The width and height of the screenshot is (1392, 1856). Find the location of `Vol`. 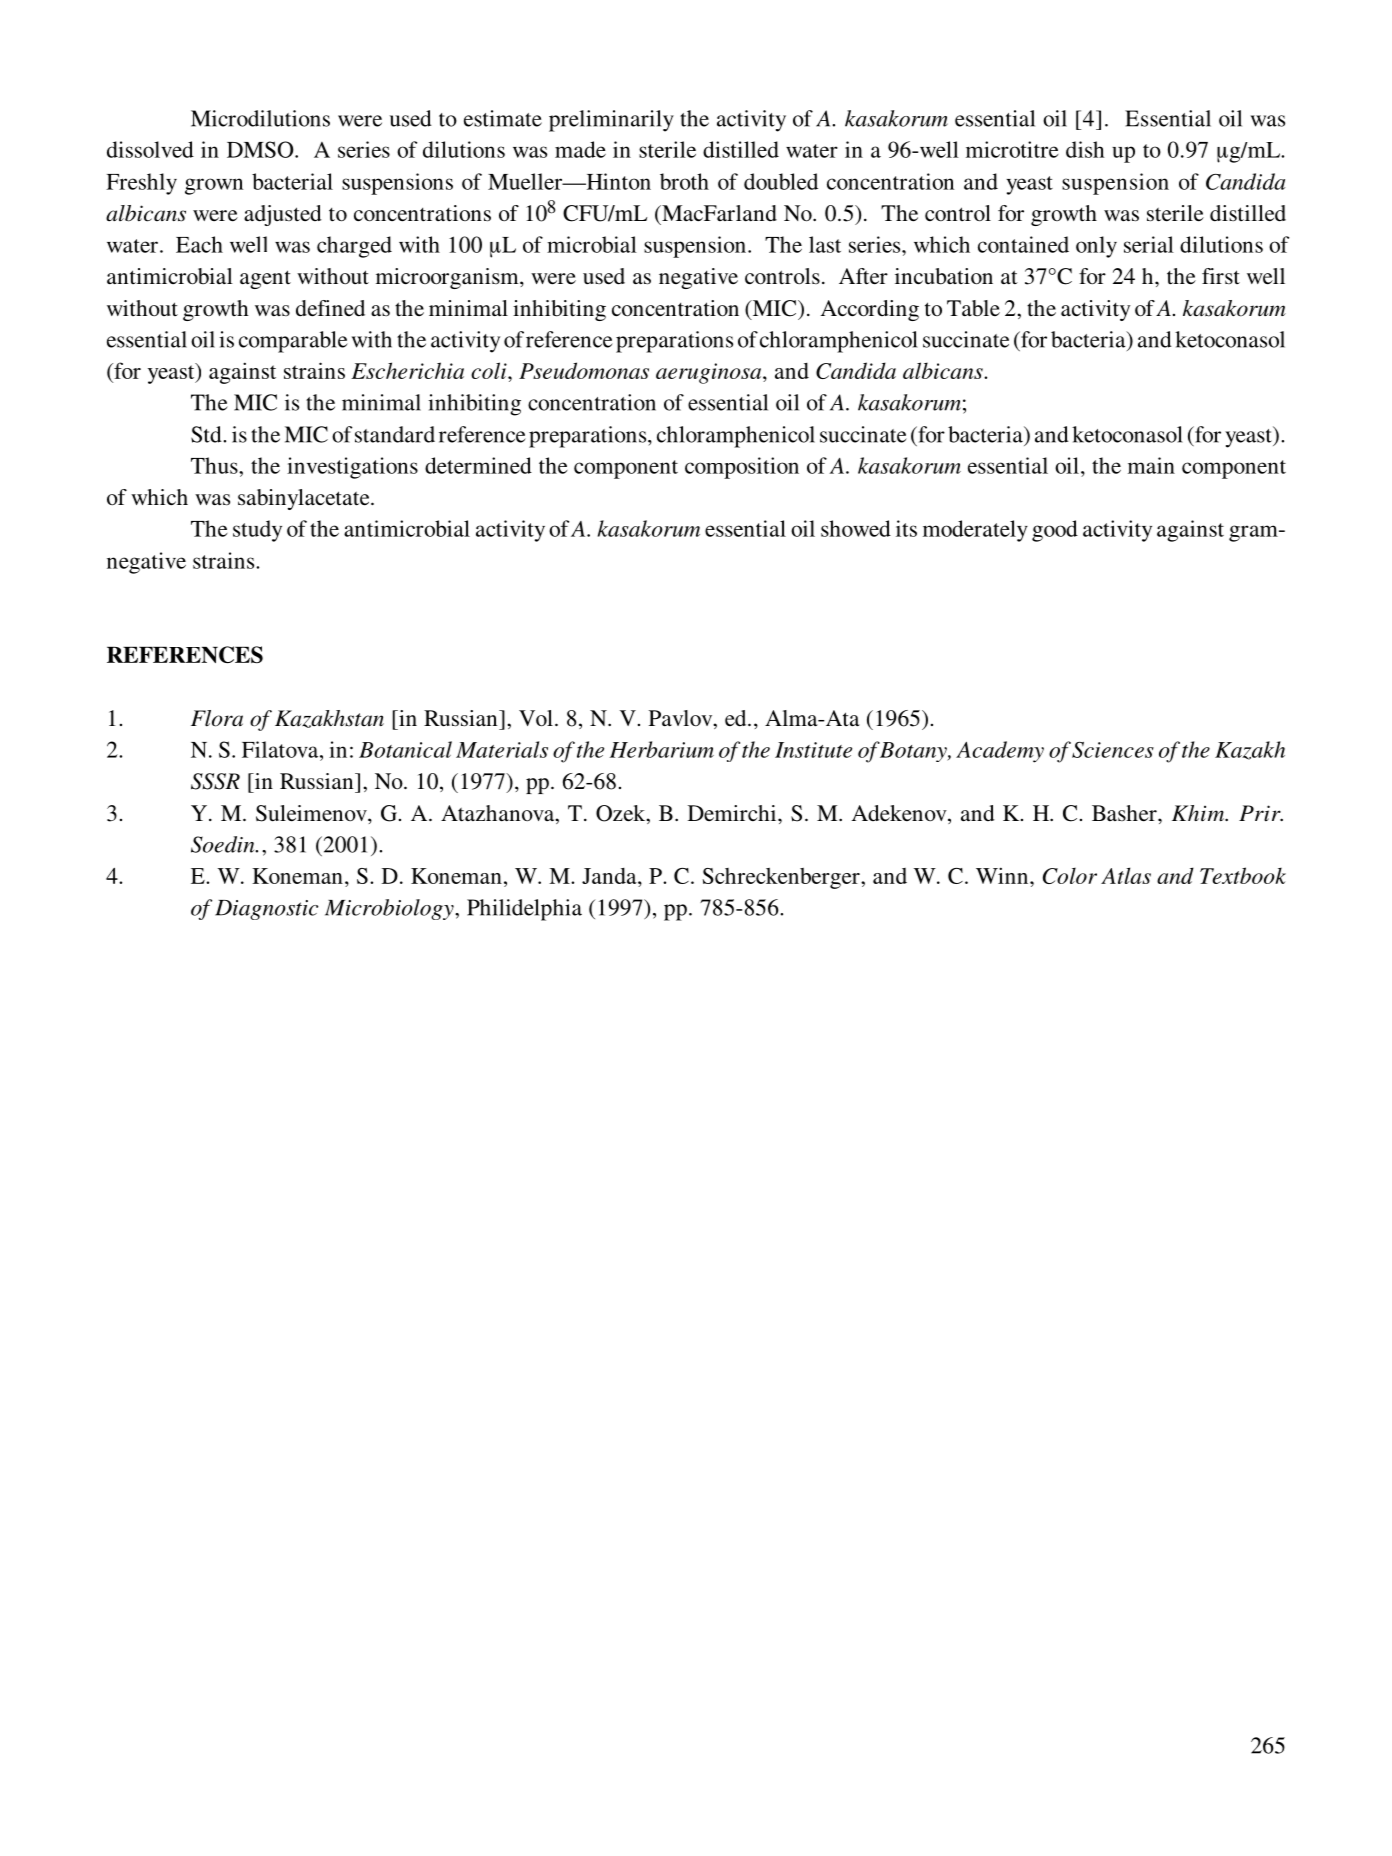

Vol is located at coordinates (536, 718).
